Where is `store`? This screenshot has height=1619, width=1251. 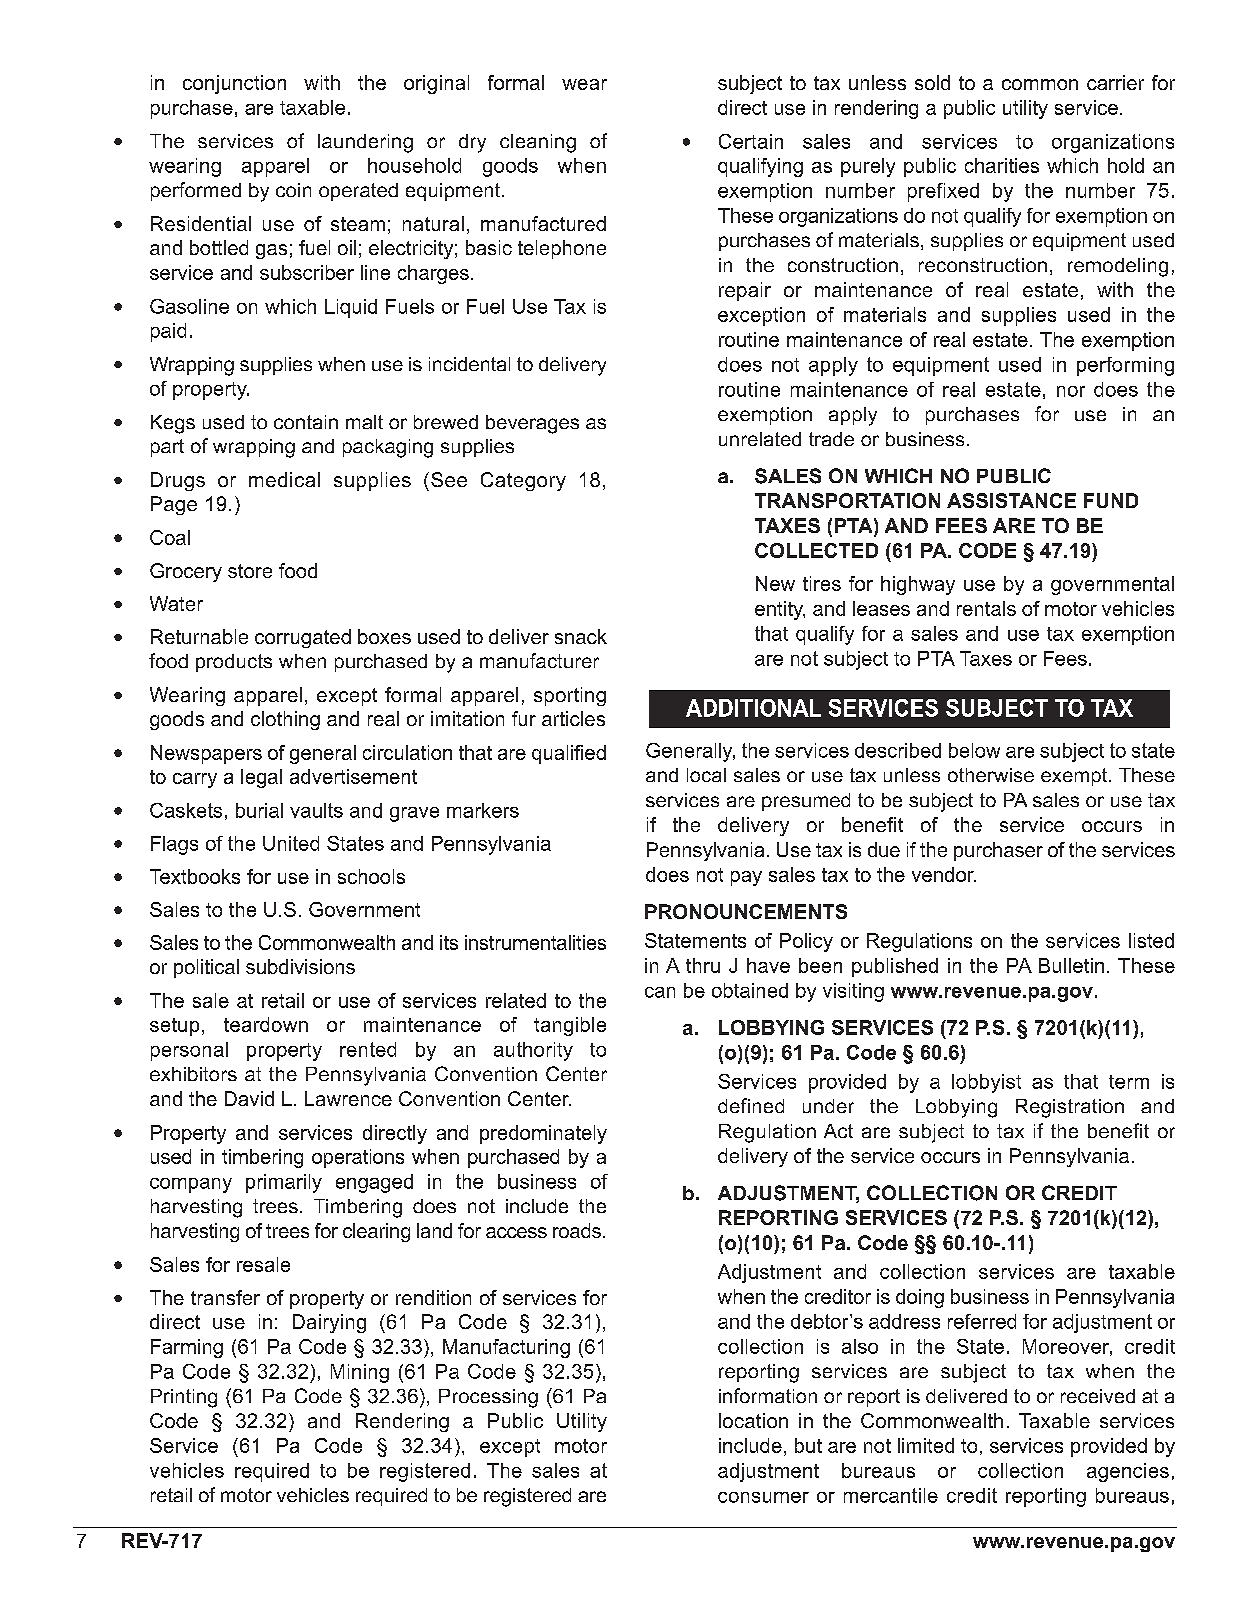
store is located at coordinates (250, 571).
